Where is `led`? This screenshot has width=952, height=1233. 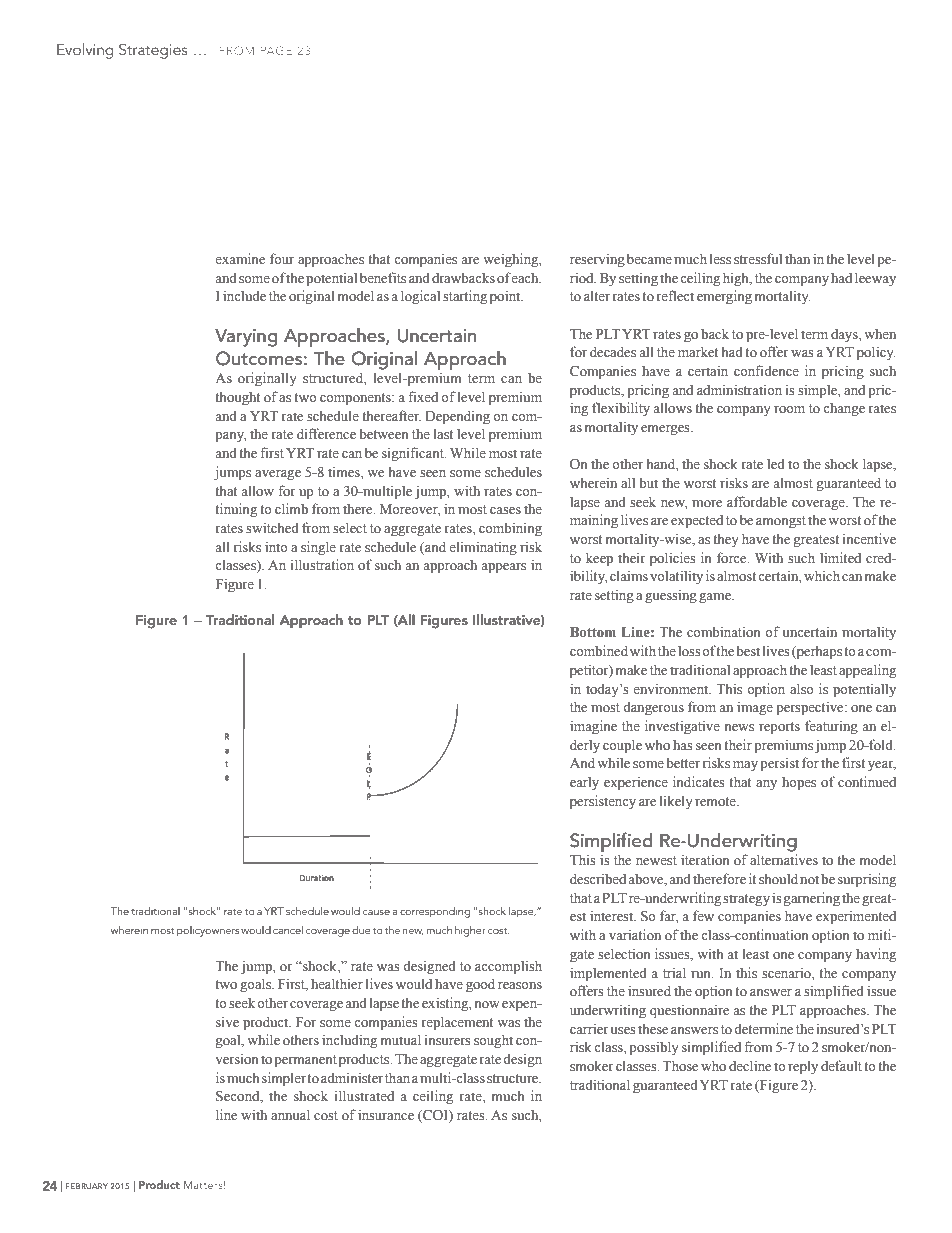
led is located at coordinates (776, 463).
